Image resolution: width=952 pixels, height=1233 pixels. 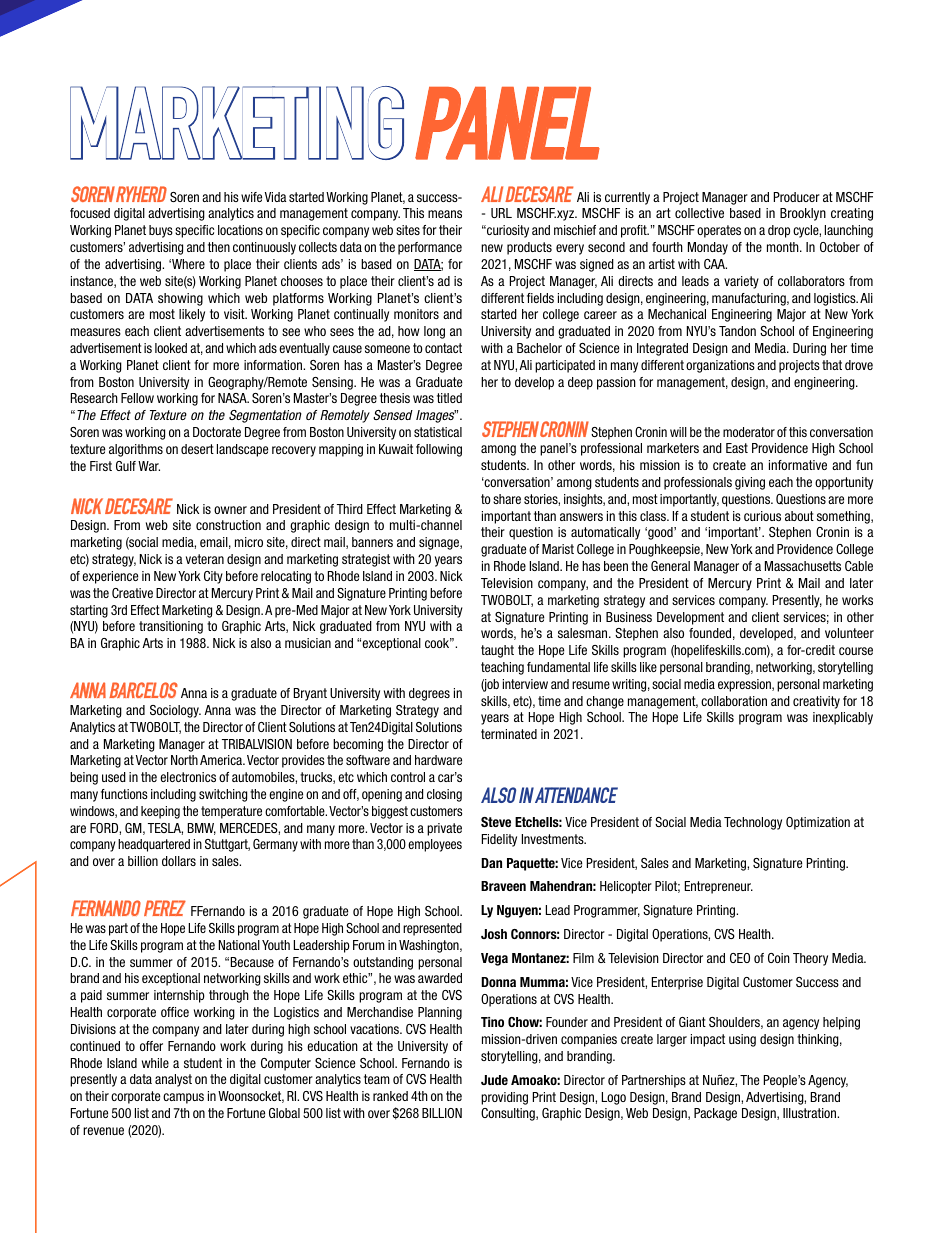 What do you see at coordinates (719, 887) in the screenshot?
I see `Entrepreneur` at bounding box center [719, 887].
